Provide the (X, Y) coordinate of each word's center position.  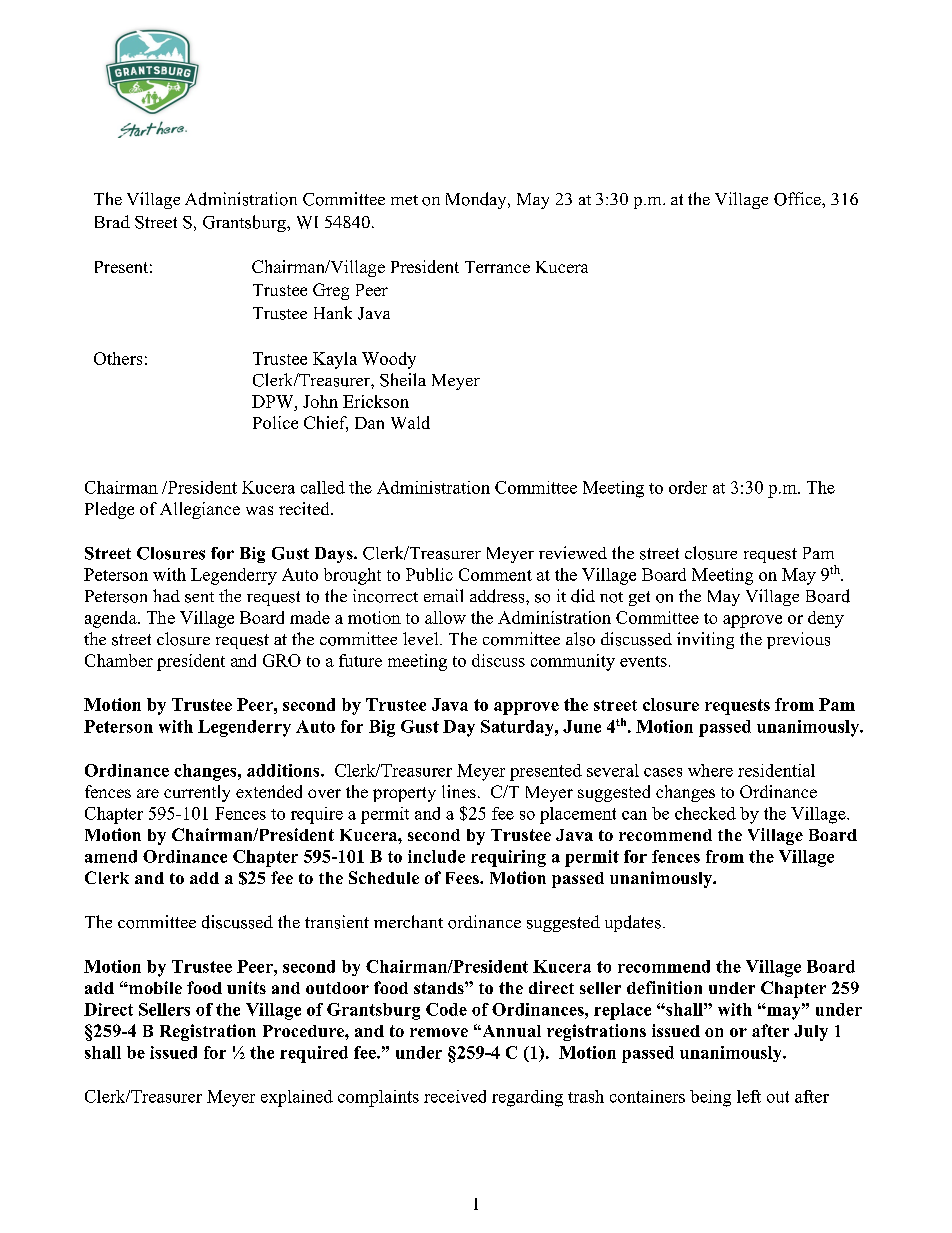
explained (297, 1098)
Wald (410, 422)
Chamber (119, 660)
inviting (705, 640)
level (422, 638)
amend (111, 856)
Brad (112, 221)
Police (275, 422)
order (688, 487)
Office (798, 199)
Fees (463, 878)
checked (705, 813)
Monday (477, 200)
